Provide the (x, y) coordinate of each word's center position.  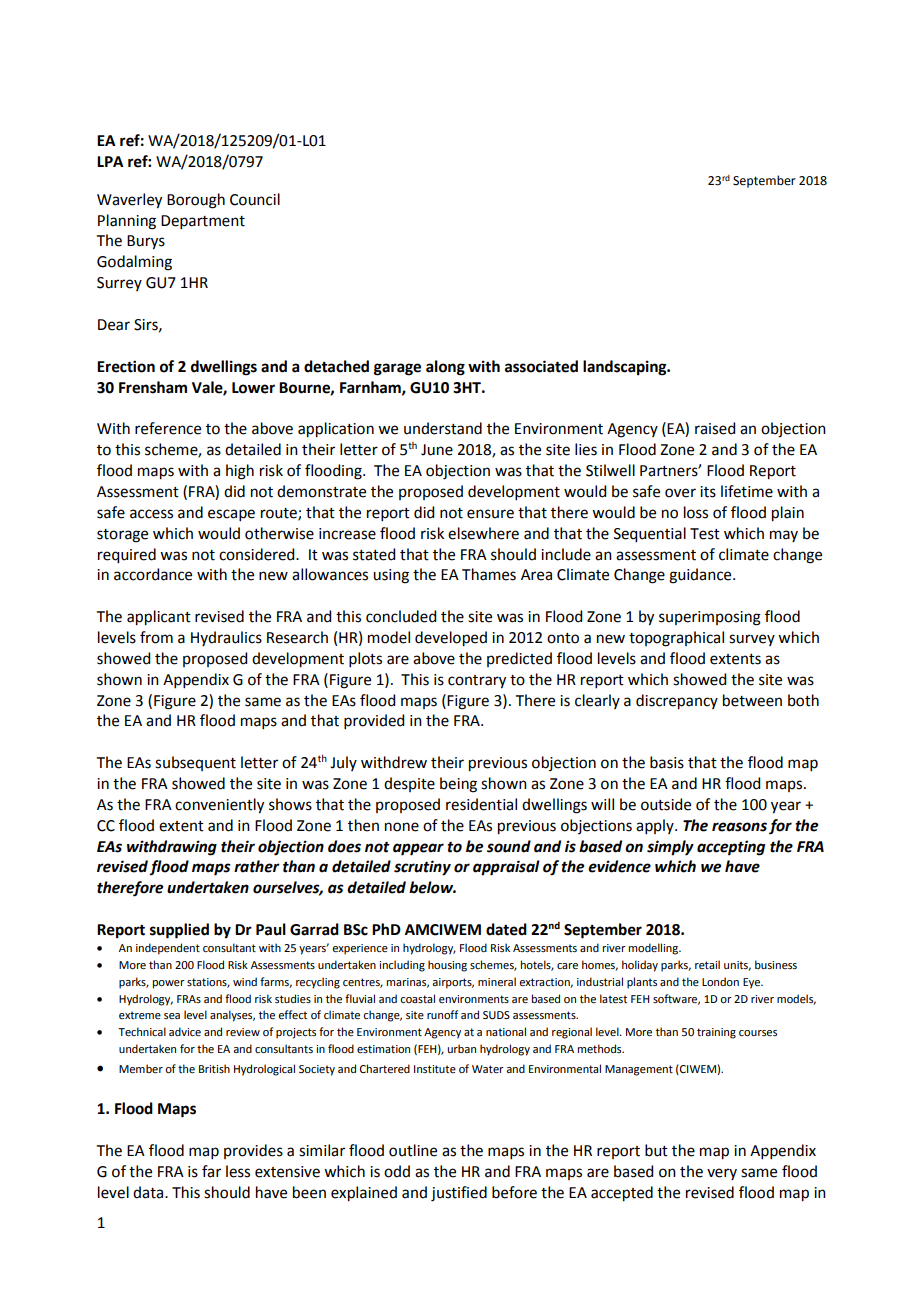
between (752, 700)
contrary (477, 682)
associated (541, 366)
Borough (196, 201)
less (238, 1171)
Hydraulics (226, 638)
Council (255, 199)
